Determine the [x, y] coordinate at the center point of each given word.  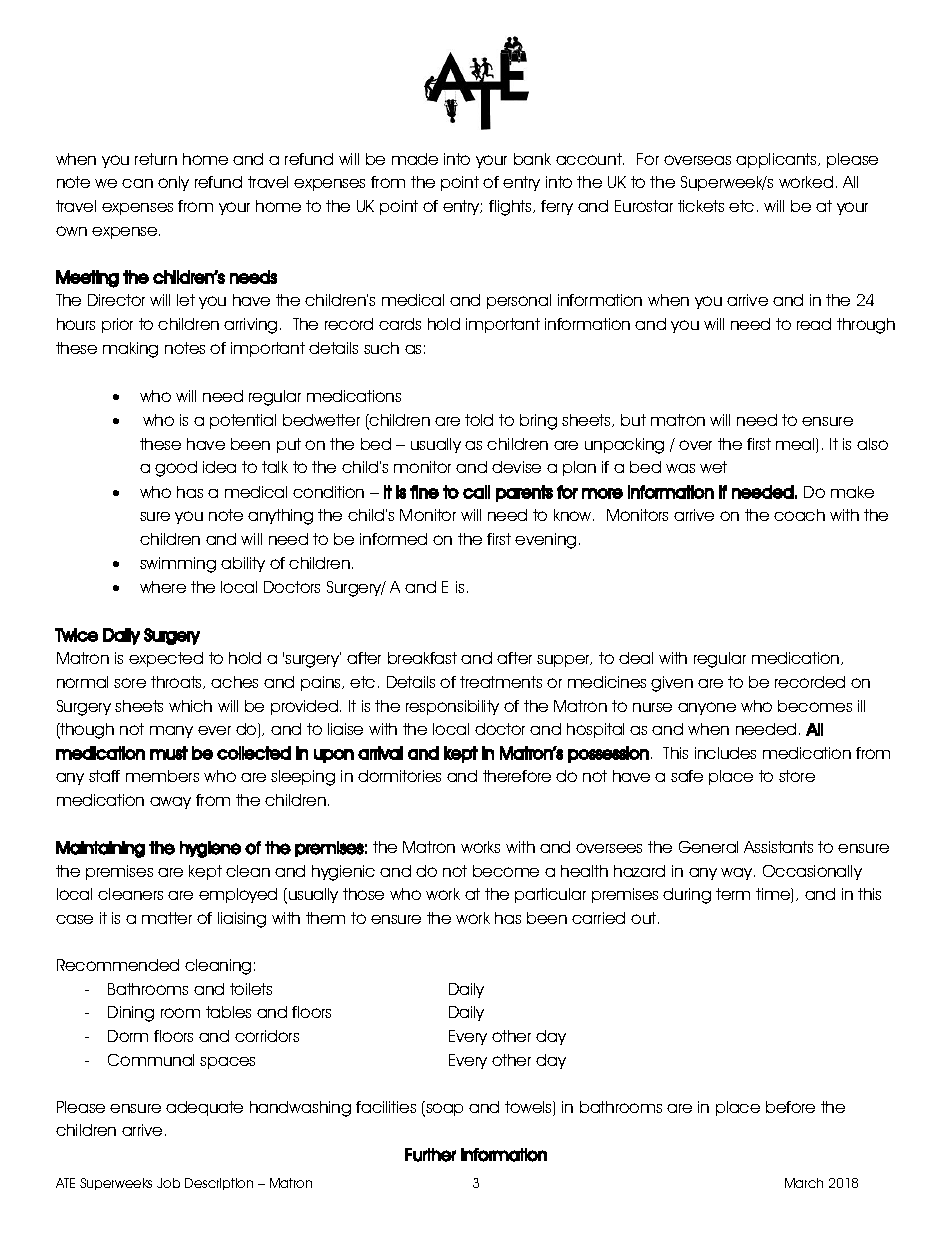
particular [550, 895]
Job [168, 1183]
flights [511, 208]
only [173, 183]
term [733, 894]
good [176, 469]
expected [166, 659]
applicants [777, 160]
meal [796, 445]
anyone [707, 708]
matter [167, 918]
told [479, 420]
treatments [501, 682]
